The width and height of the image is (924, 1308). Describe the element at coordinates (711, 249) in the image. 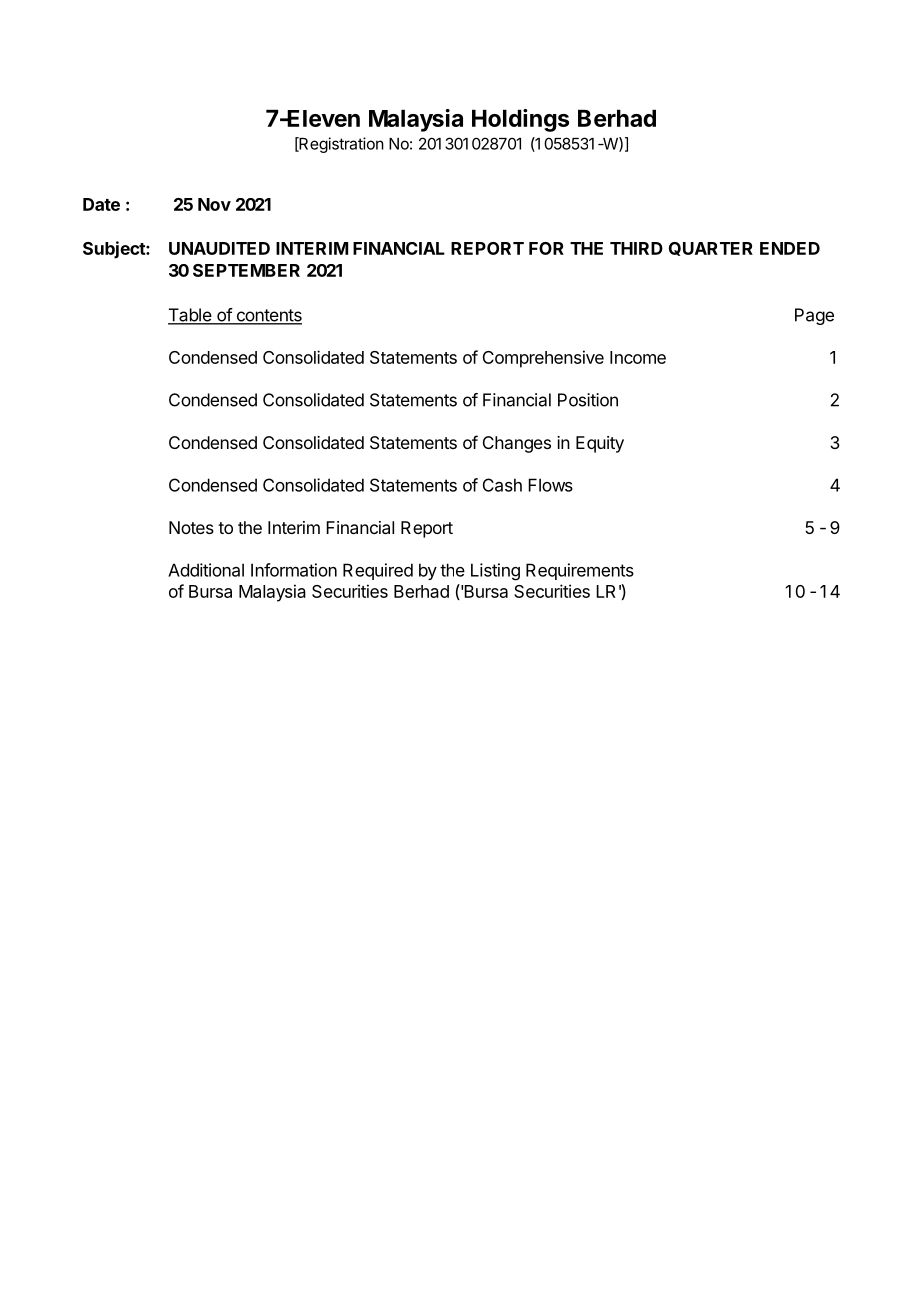

I see `QUARTER` at that location.
